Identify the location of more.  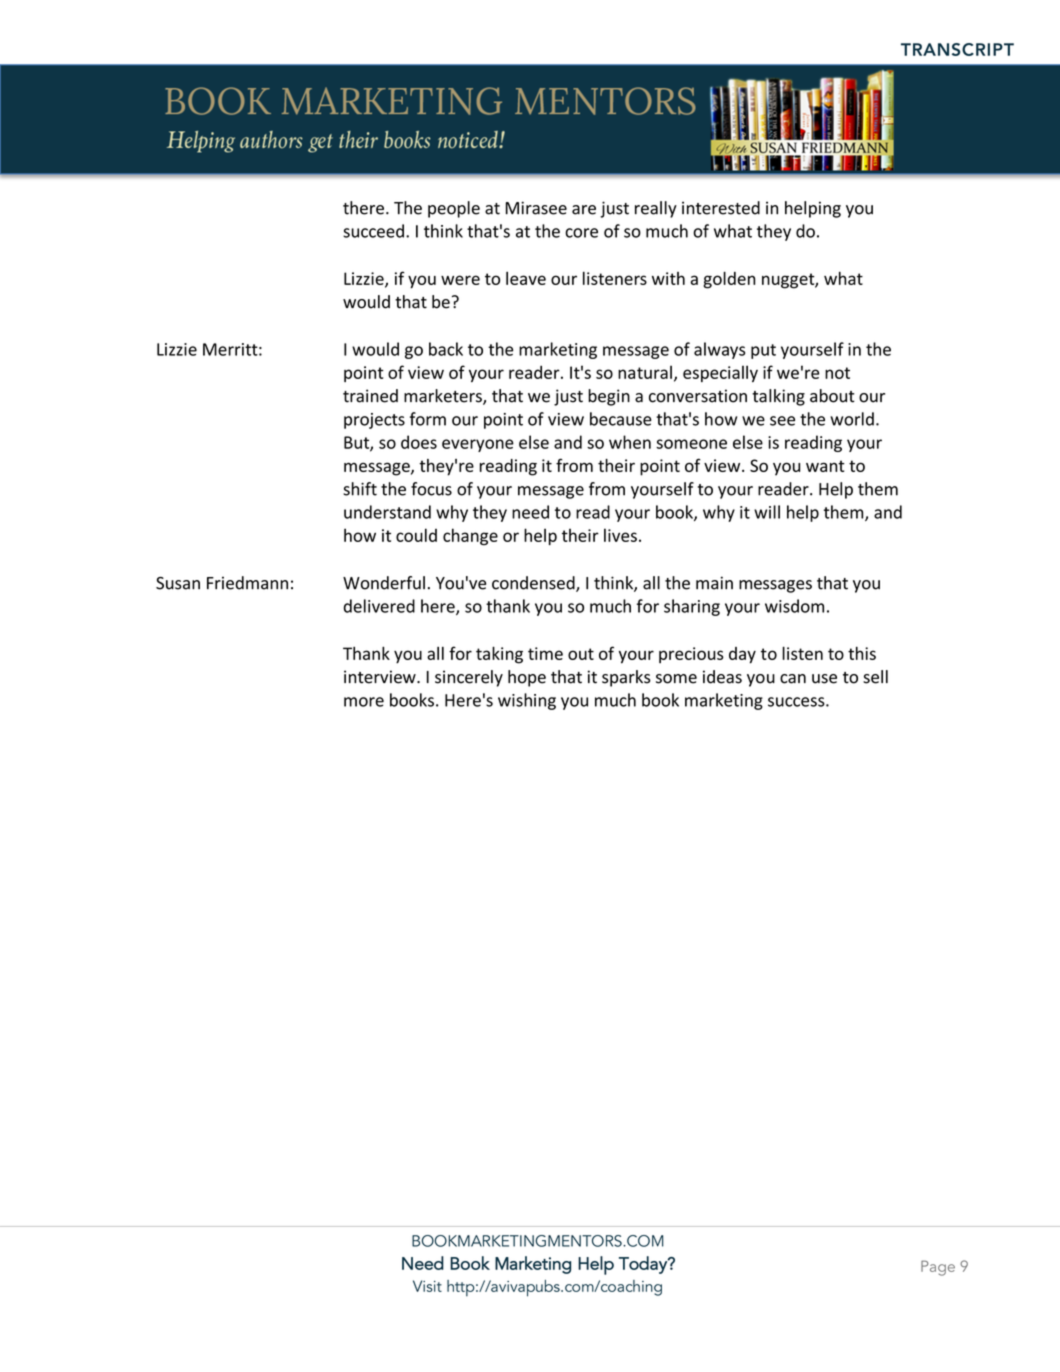
(364, 702).
